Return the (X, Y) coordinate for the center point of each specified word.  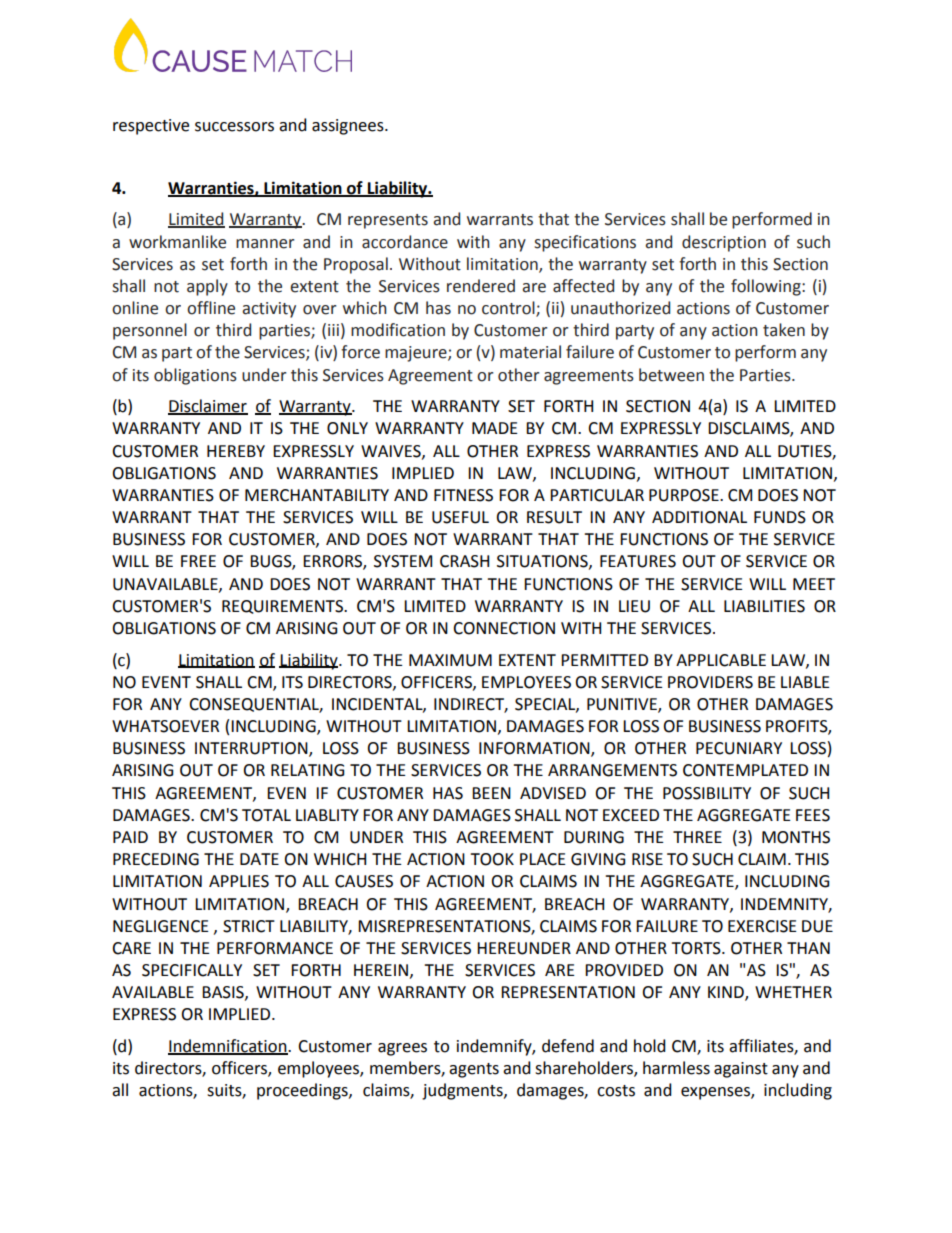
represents (388, 221)
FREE (198, 561)
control (509, 309)
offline (211, 308)
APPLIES (239, 881)
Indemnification (228, 1047)
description (724, 243)
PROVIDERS (710, 682)
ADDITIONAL (699, 517)
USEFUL (460, 517)
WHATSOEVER (165, 726)
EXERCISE (762, 926)
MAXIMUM (450, 660)
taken (784, 330)
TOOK (492, 859)
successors (234, 127)
